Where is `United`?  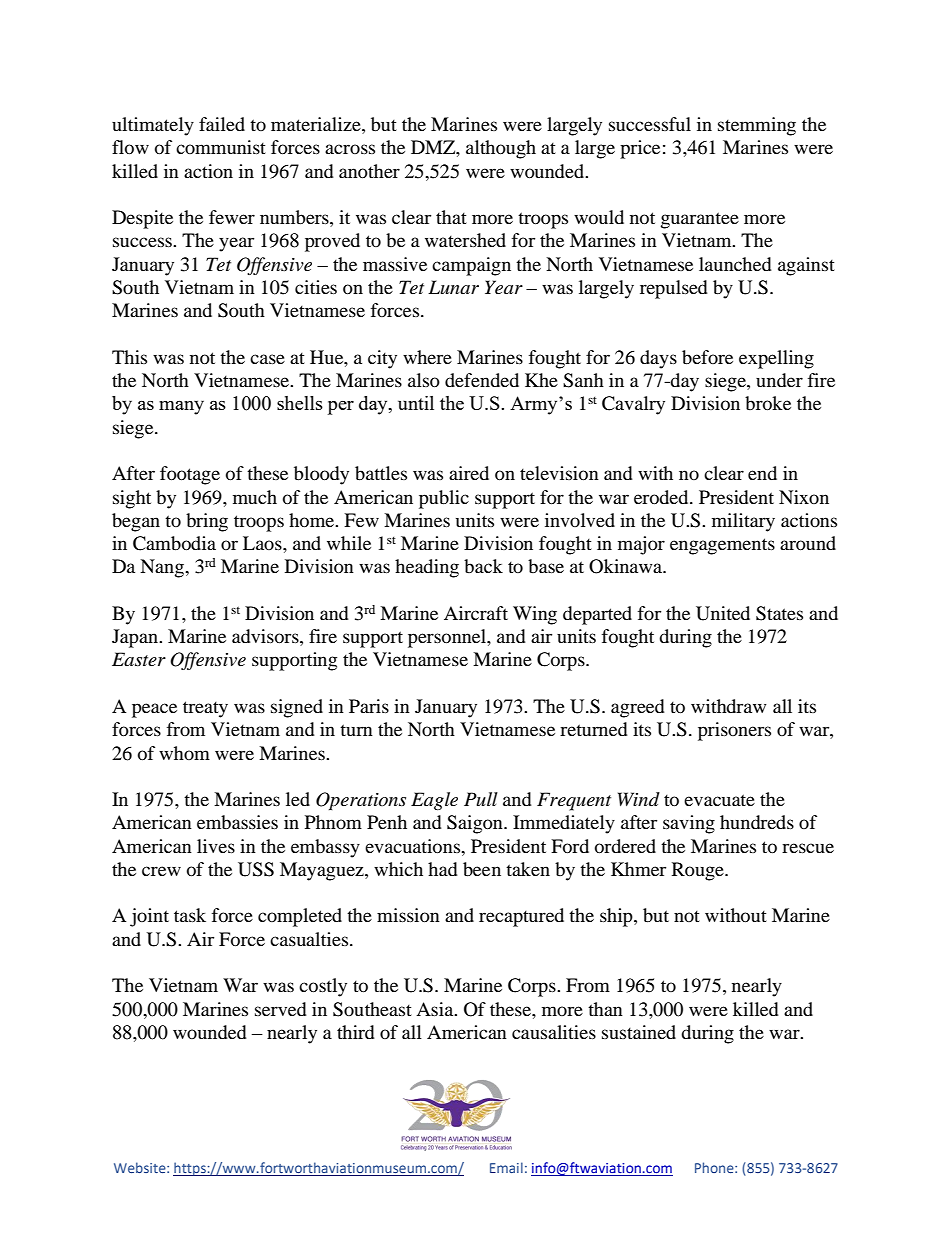
United is located at coordinates (723, 613).
